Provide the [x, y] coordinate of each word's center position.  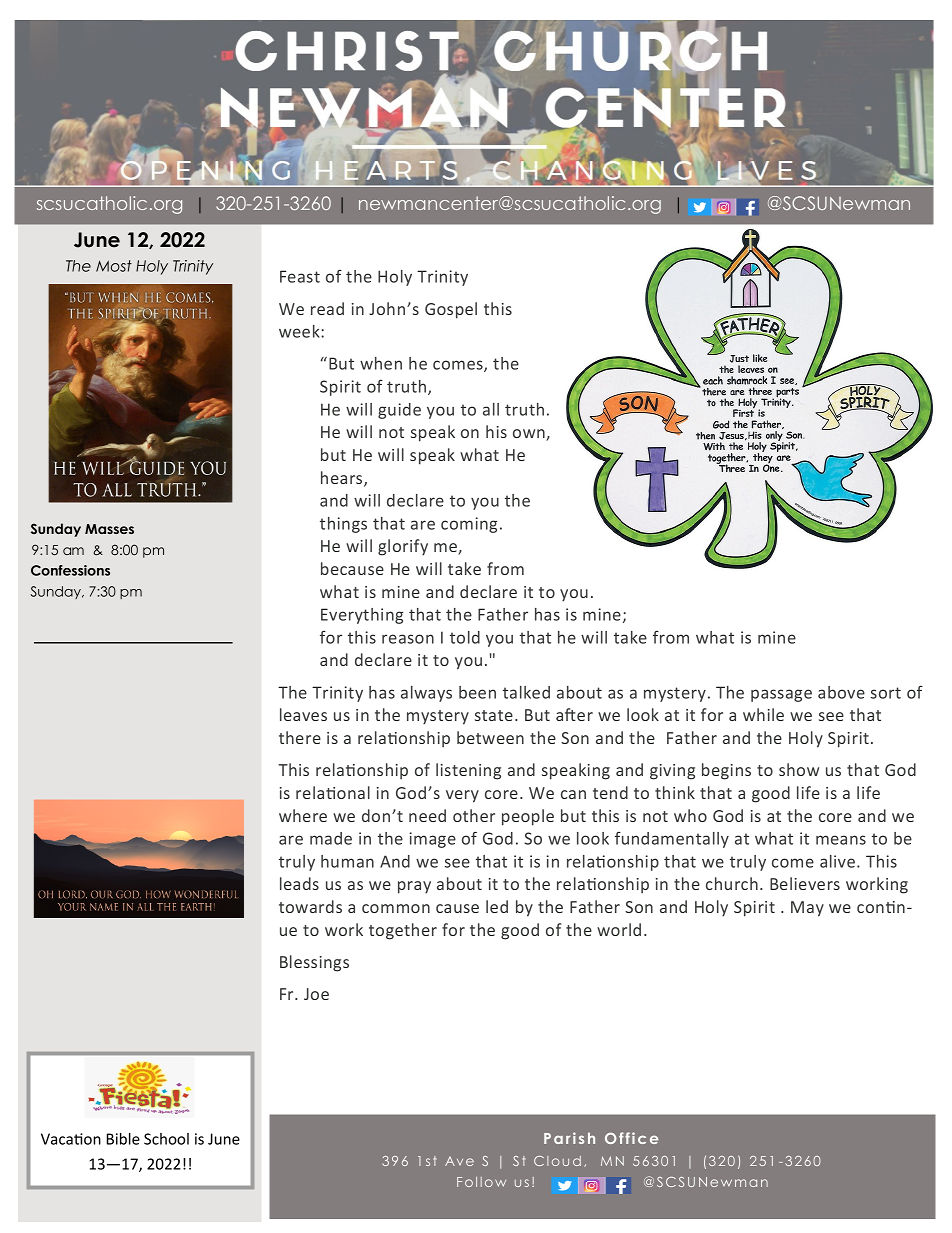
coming [469, 525]
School [166, 1139]
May [807, 909]
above [841, 692]
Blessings [314, 963]
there [300, 737]
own [530, 435]
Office [631, 1138]
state [494, 715]
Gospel [451, 310]
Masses [109, 529]
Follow [481, 1182]
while [763, 714]
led [497, 906]
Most [114, 266]
